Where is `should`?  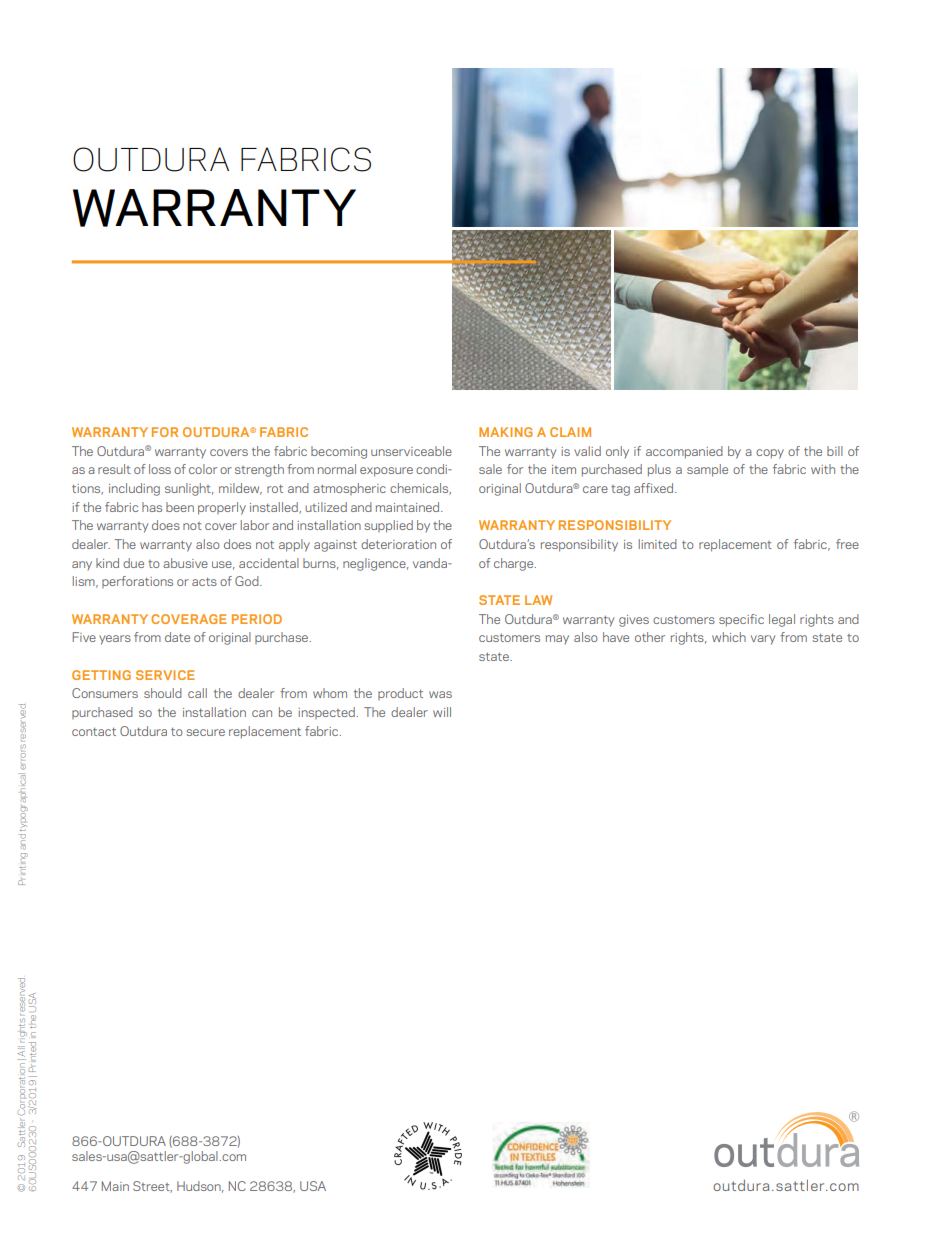 should is located at coordinates (163, 693).
